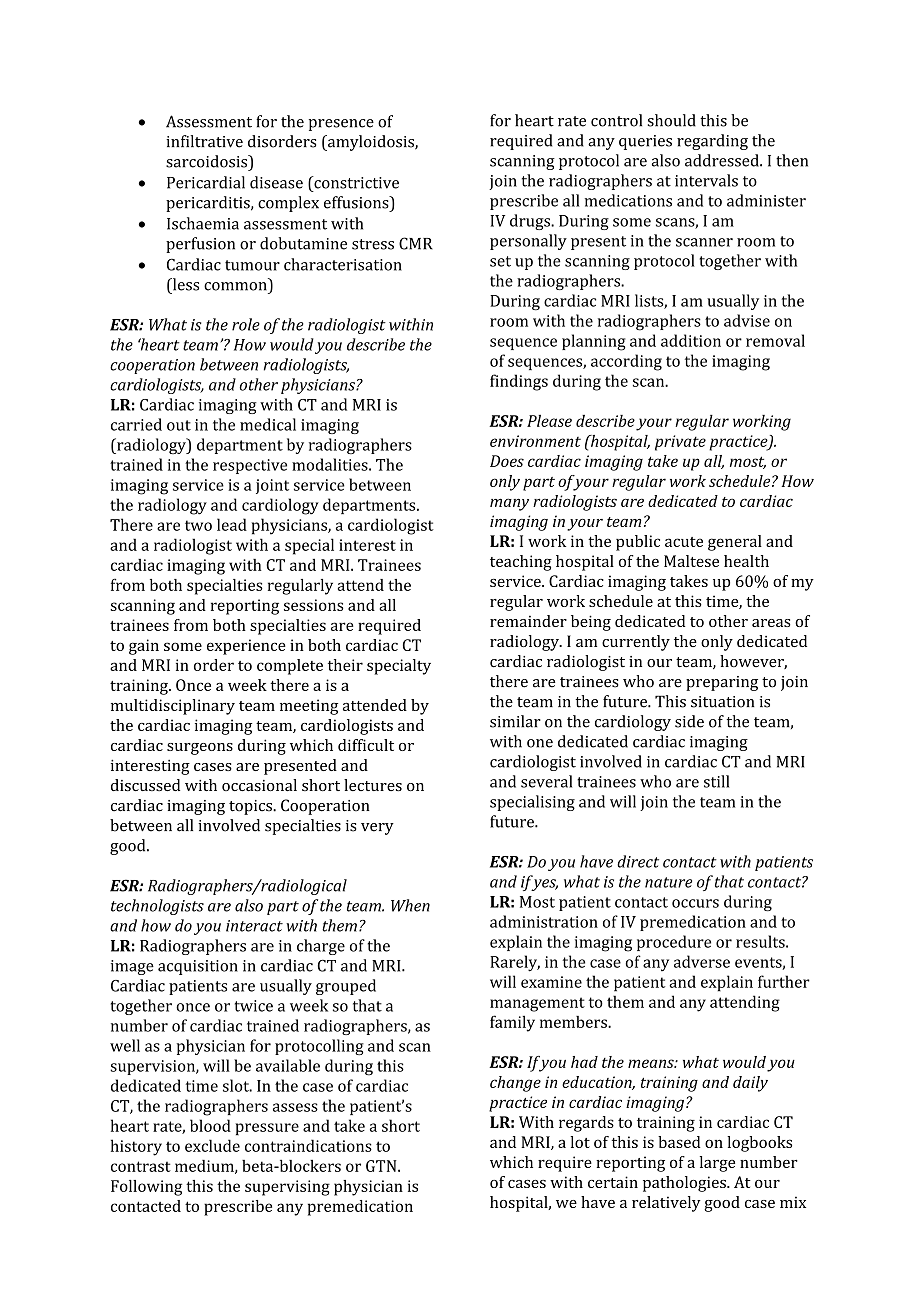 The image size is (924, 1308). Describe the element at coordinates (212, 1145) in the page. I see `exclude` at that location.
